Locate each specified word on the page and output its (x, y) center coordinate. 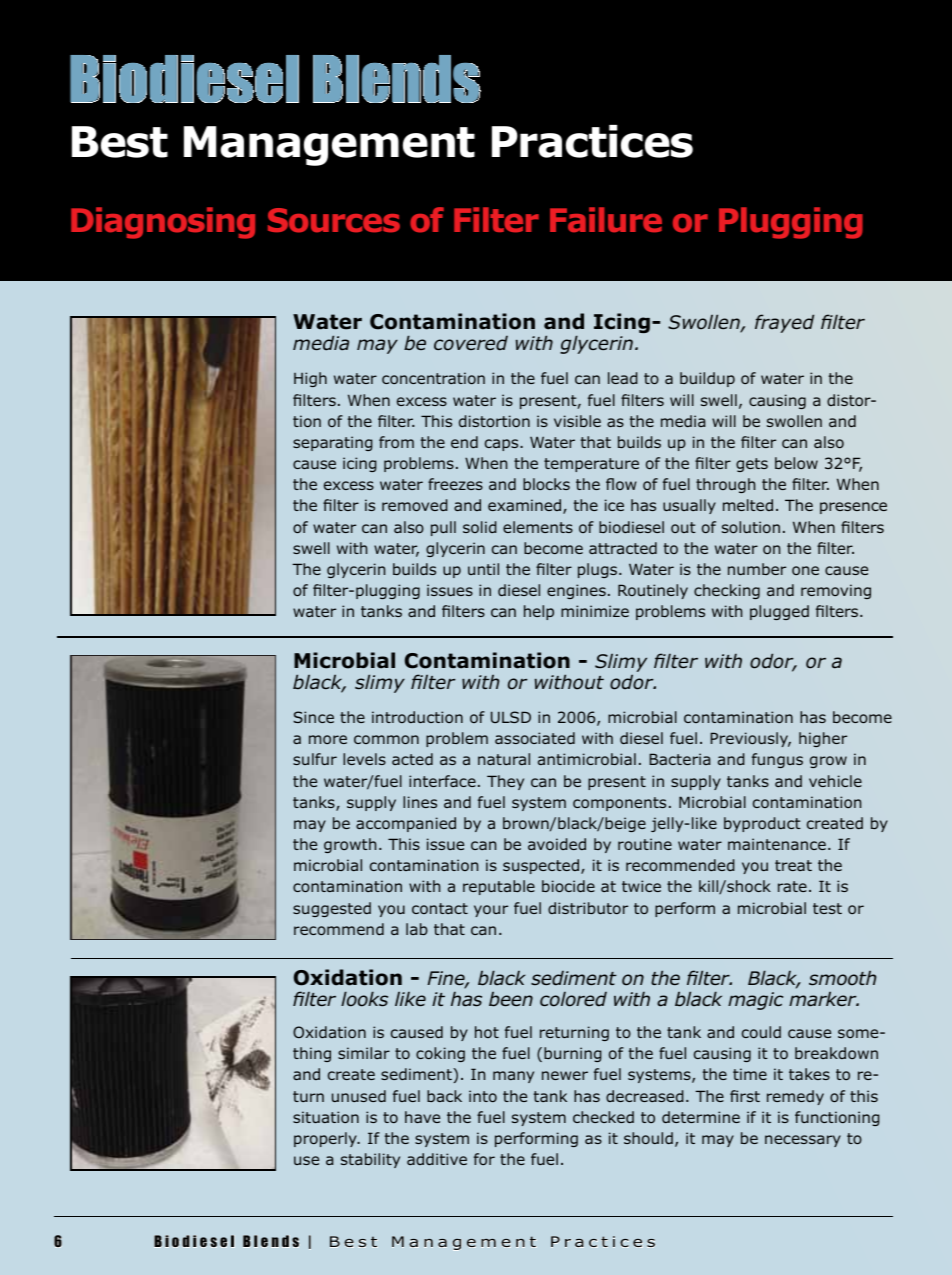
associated (535, 738)
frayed (784, 323)
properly (326, 1139)
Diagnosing (163, 223)
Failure (606, 219)
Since (313, 717)
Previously (750, 739)
